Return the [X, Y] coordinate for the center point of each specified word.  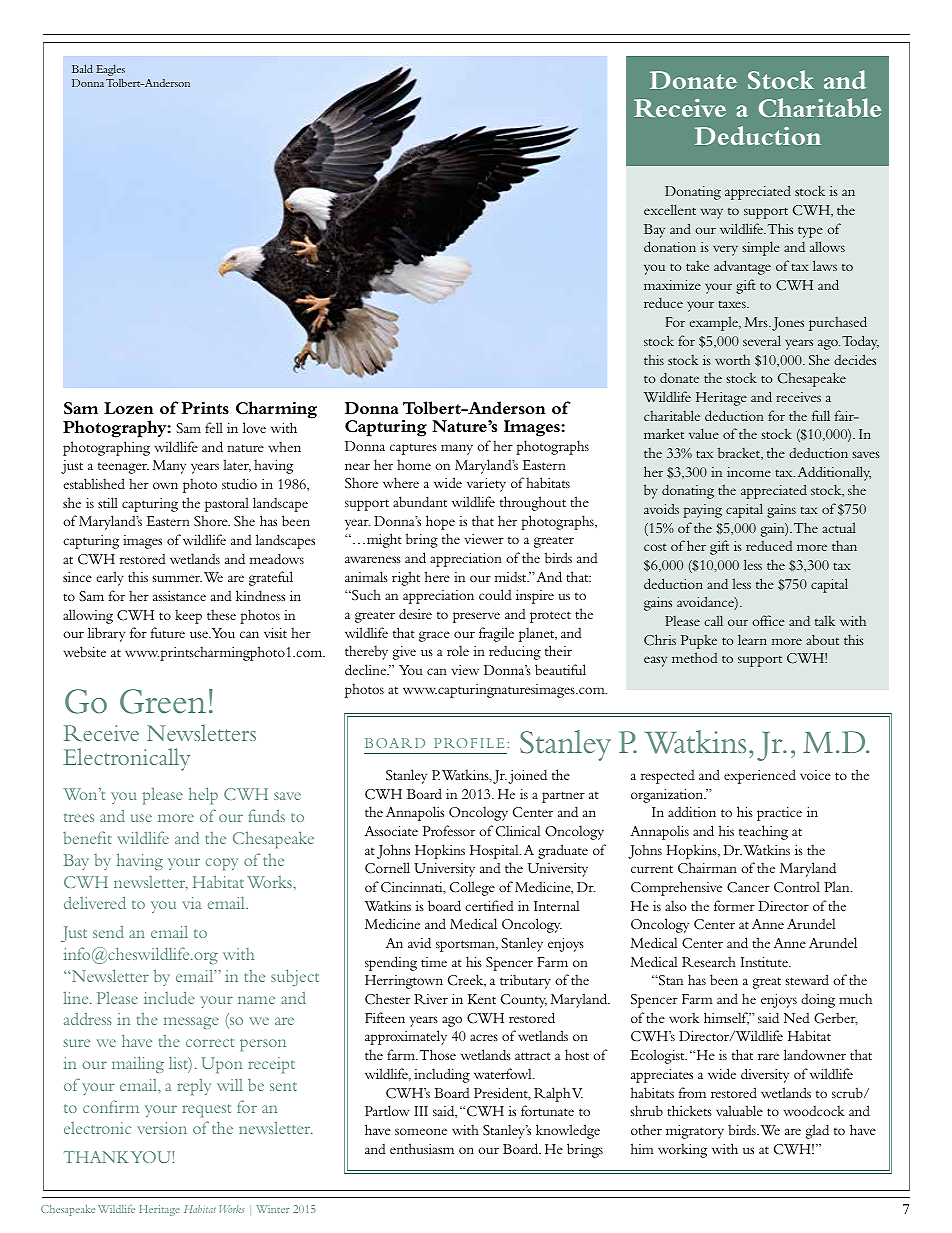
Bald [82, 68]
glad [817, 1131]
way [711, 213]
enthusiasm [422, 1148]
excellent [670, 209]
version [162, 1128]
